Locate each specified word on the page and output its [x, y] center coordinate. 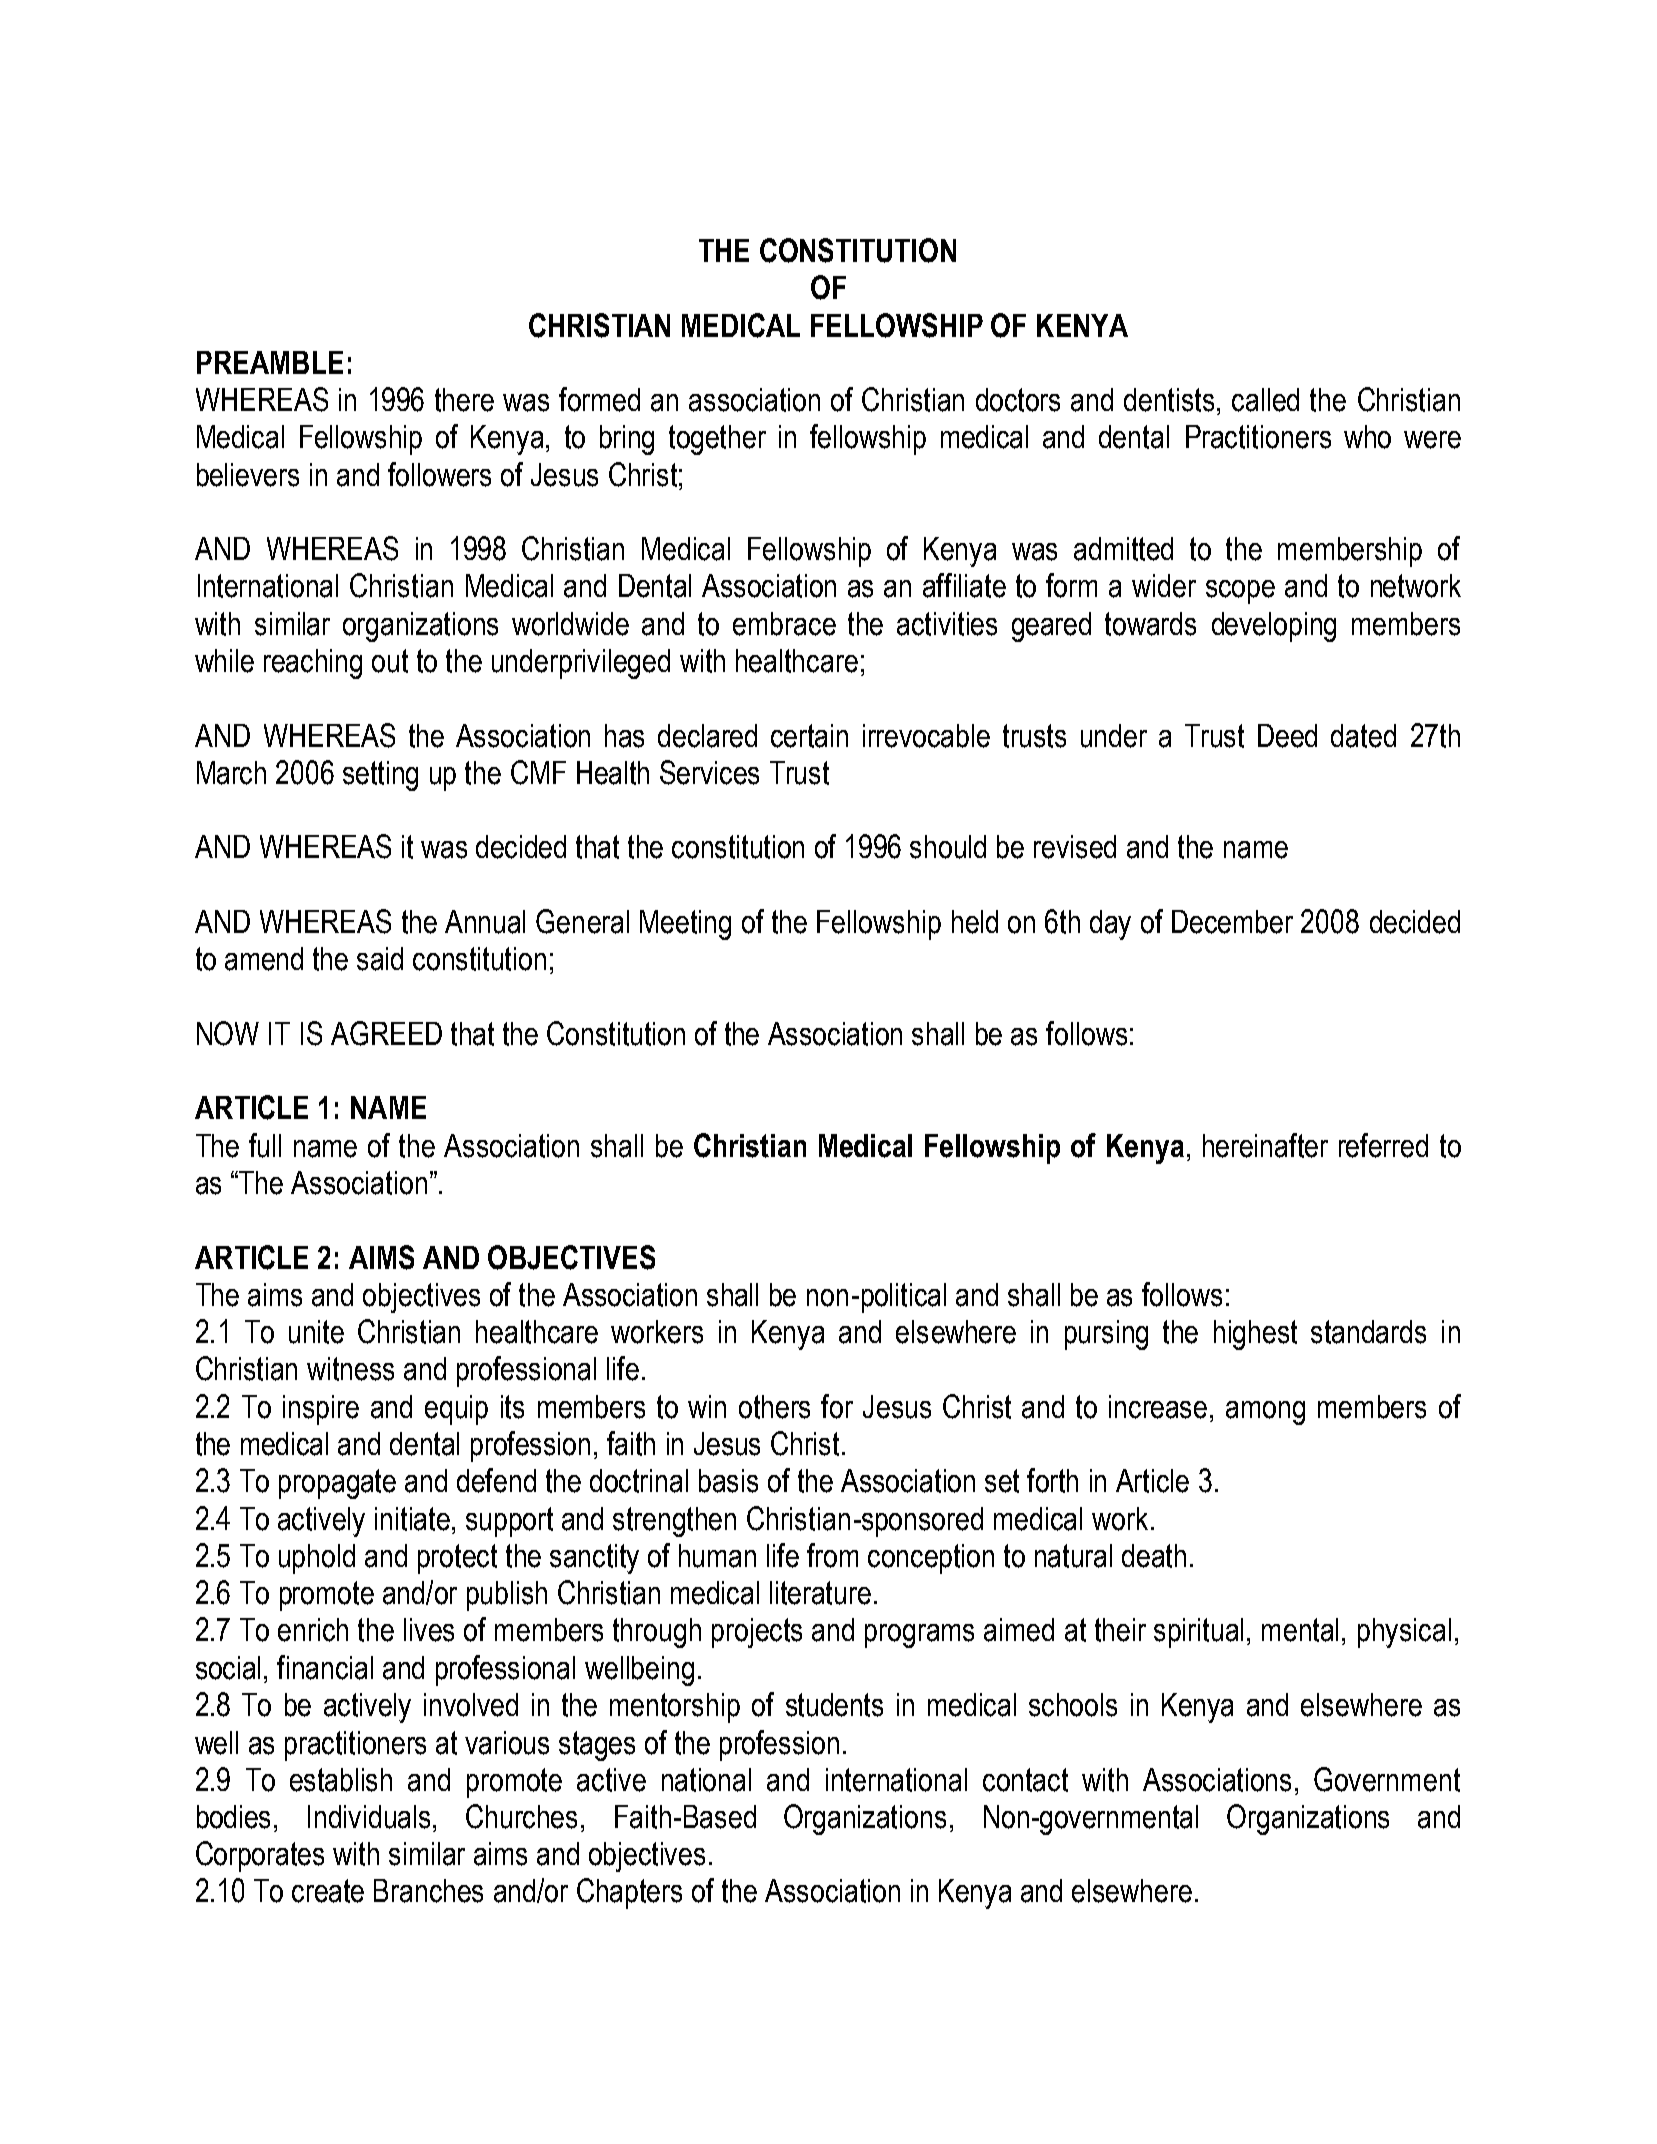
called [1265, 400]
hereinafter [1265, 1145]
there [464, 400]
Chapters [629, 1893]
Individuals [371, 1817]
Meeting [685, 925]
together [717, 440]
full [265, 1145]
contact [1025, 1780]
